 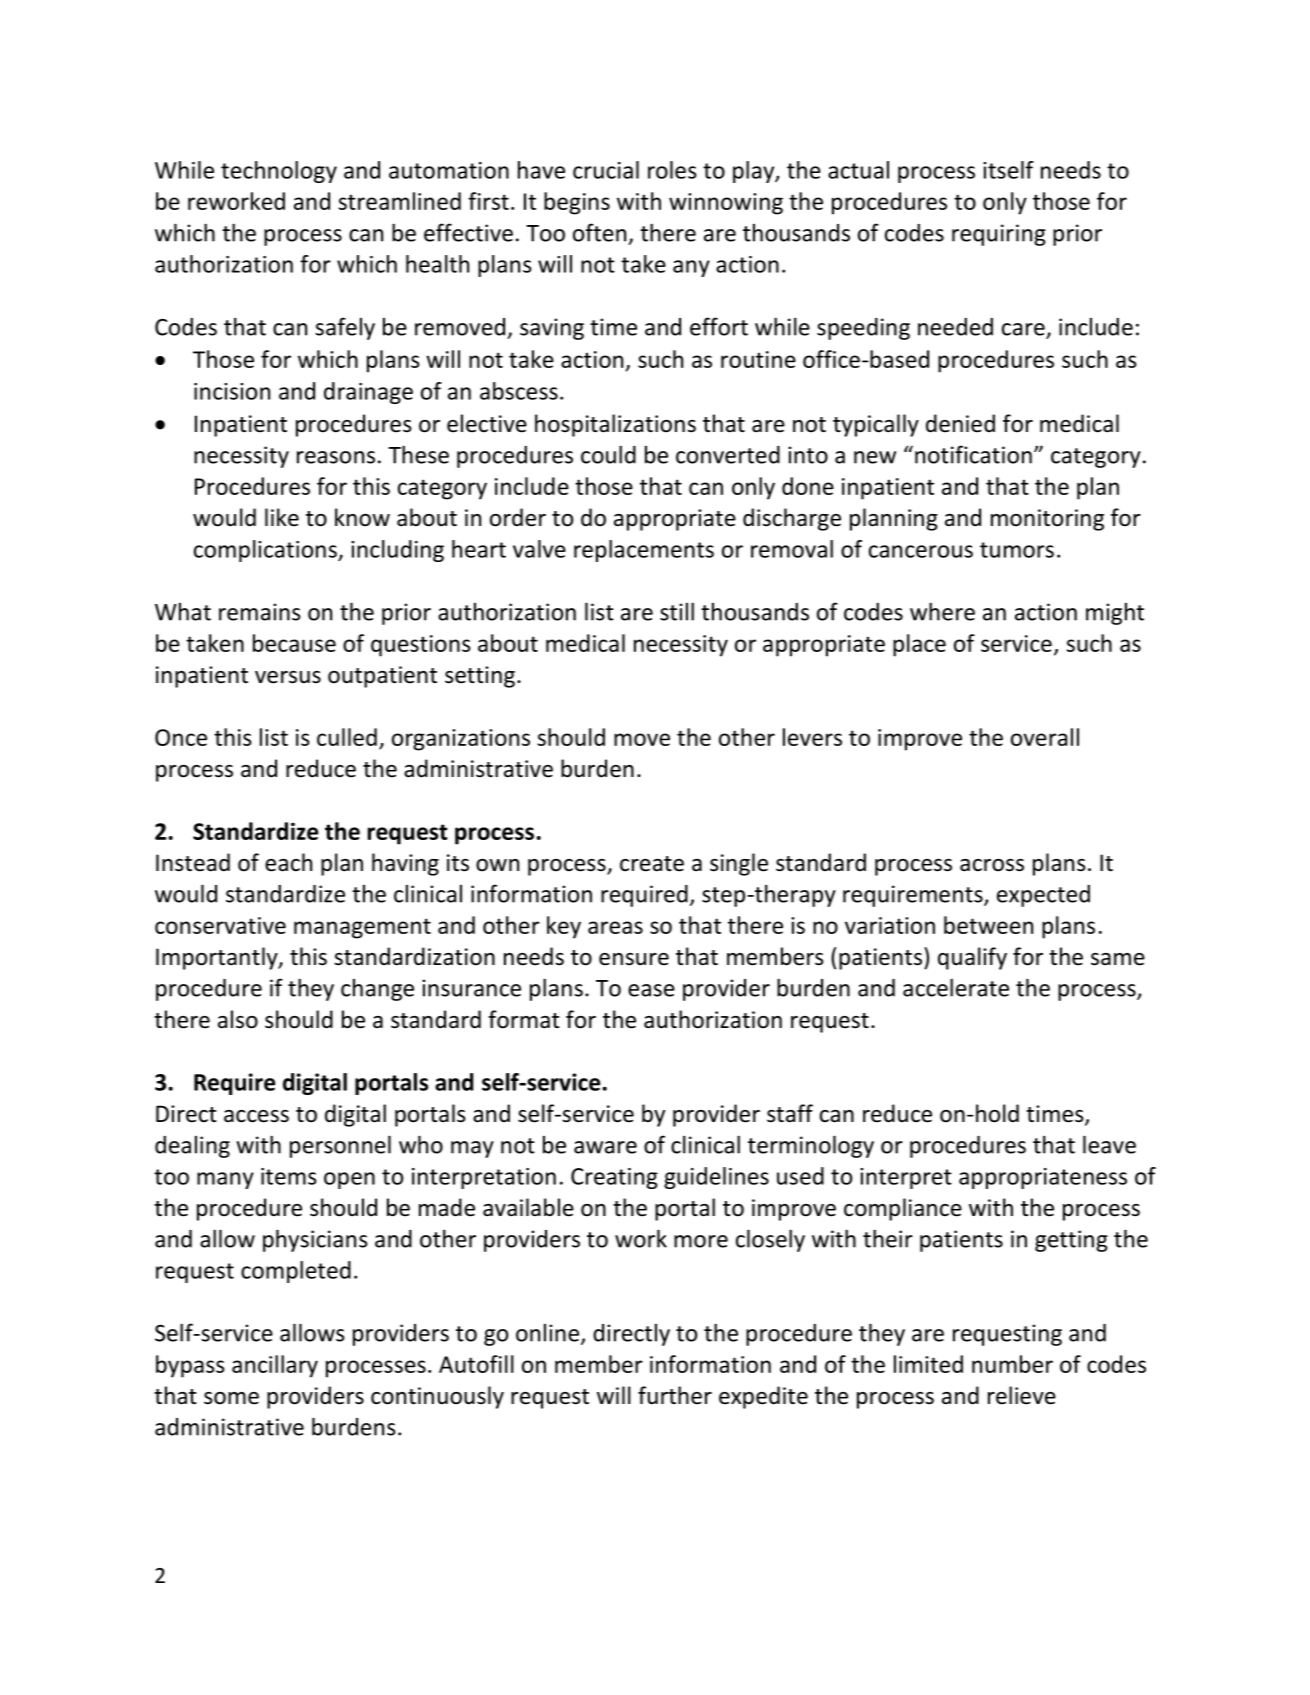 What do you see at coordinates (672, 170) in the screenshot?
I see `roles` at bounding box center [672, 170].
